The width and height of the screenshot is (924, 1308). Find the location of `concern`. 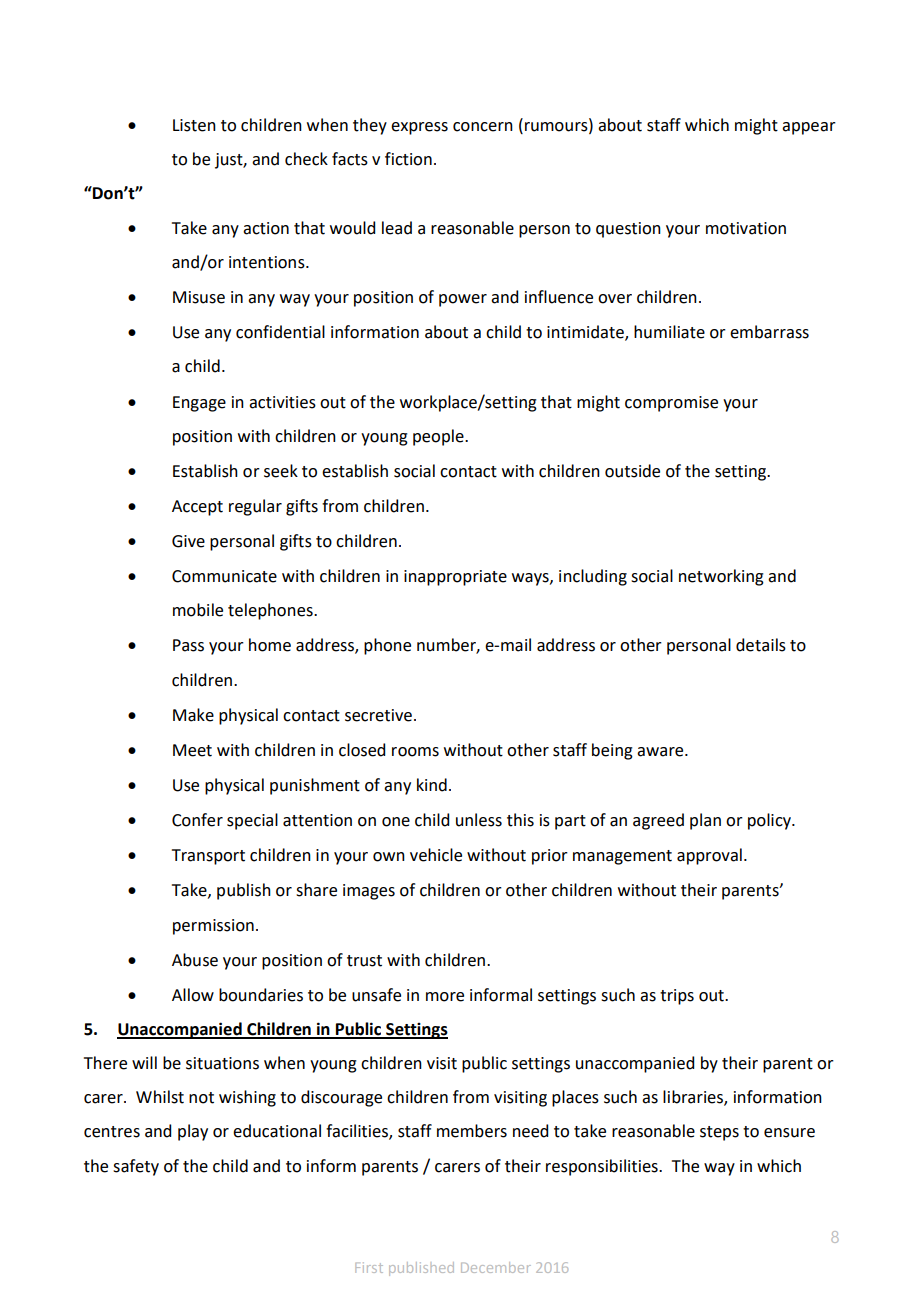

concern is located at coordinates (483, 127).
